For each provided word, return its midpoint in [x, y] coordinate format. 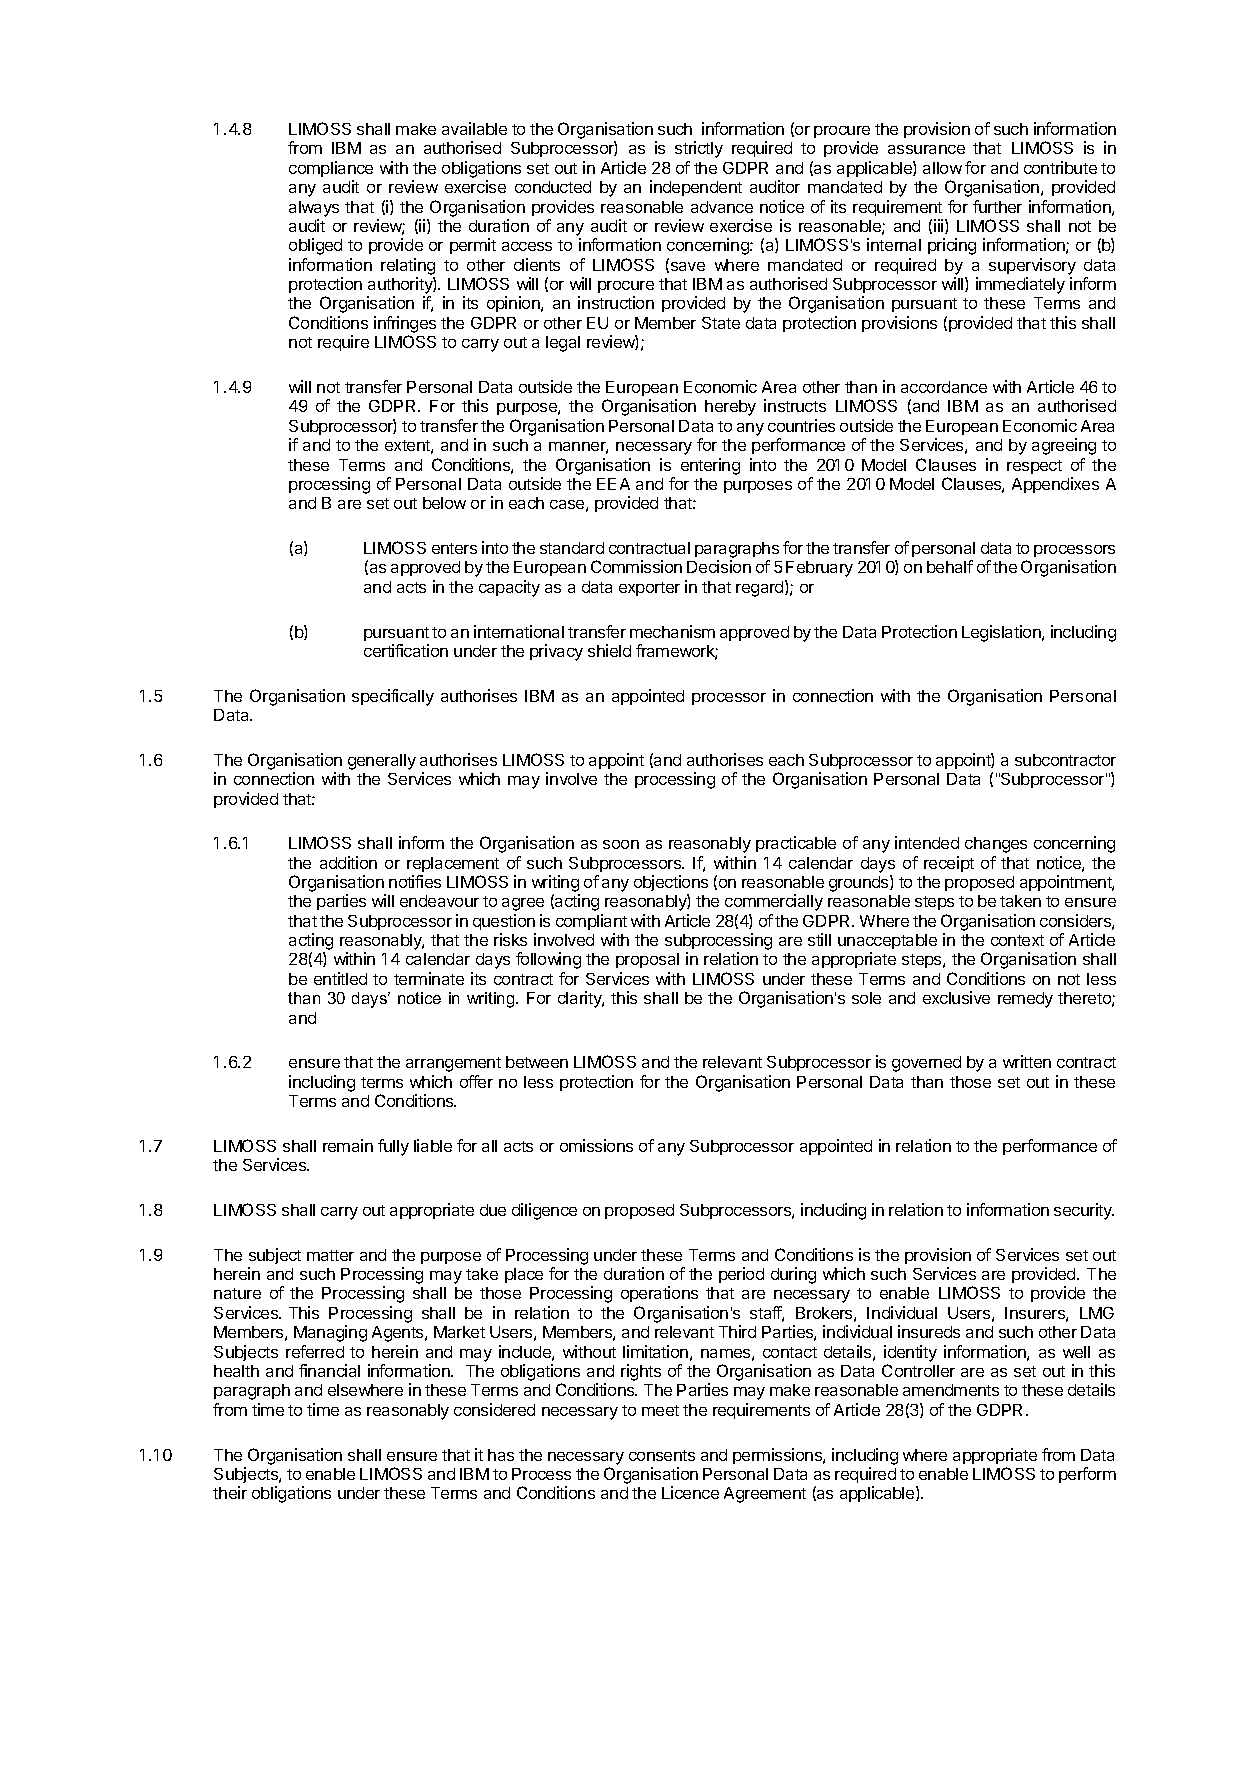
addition [348, 862]
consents [662, 1455]
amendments [951, 1390]
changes [996, 845]
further [997, 206]
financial [329, 1370]
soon [621, 844]
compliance [331, 169]
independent [696, 188]
